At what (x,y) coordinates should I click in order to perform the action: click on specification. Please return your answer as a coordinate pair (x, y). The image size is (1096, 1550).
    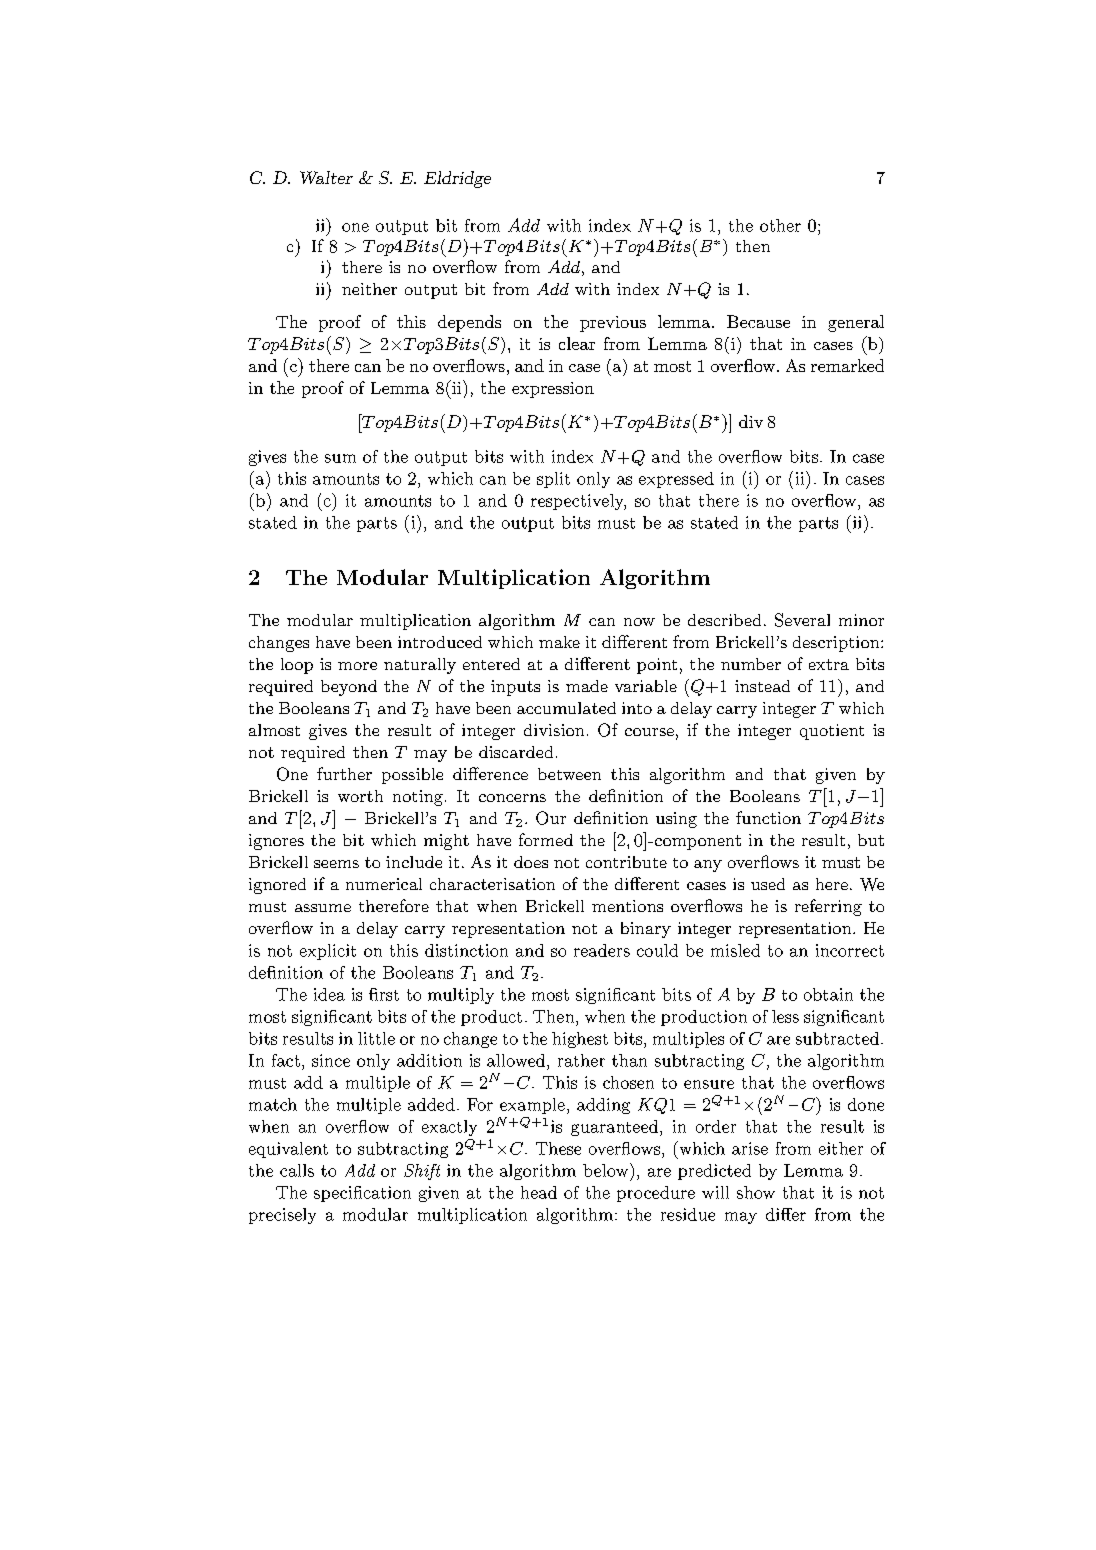
    Looking at the image, I should click on (362, 1194).
